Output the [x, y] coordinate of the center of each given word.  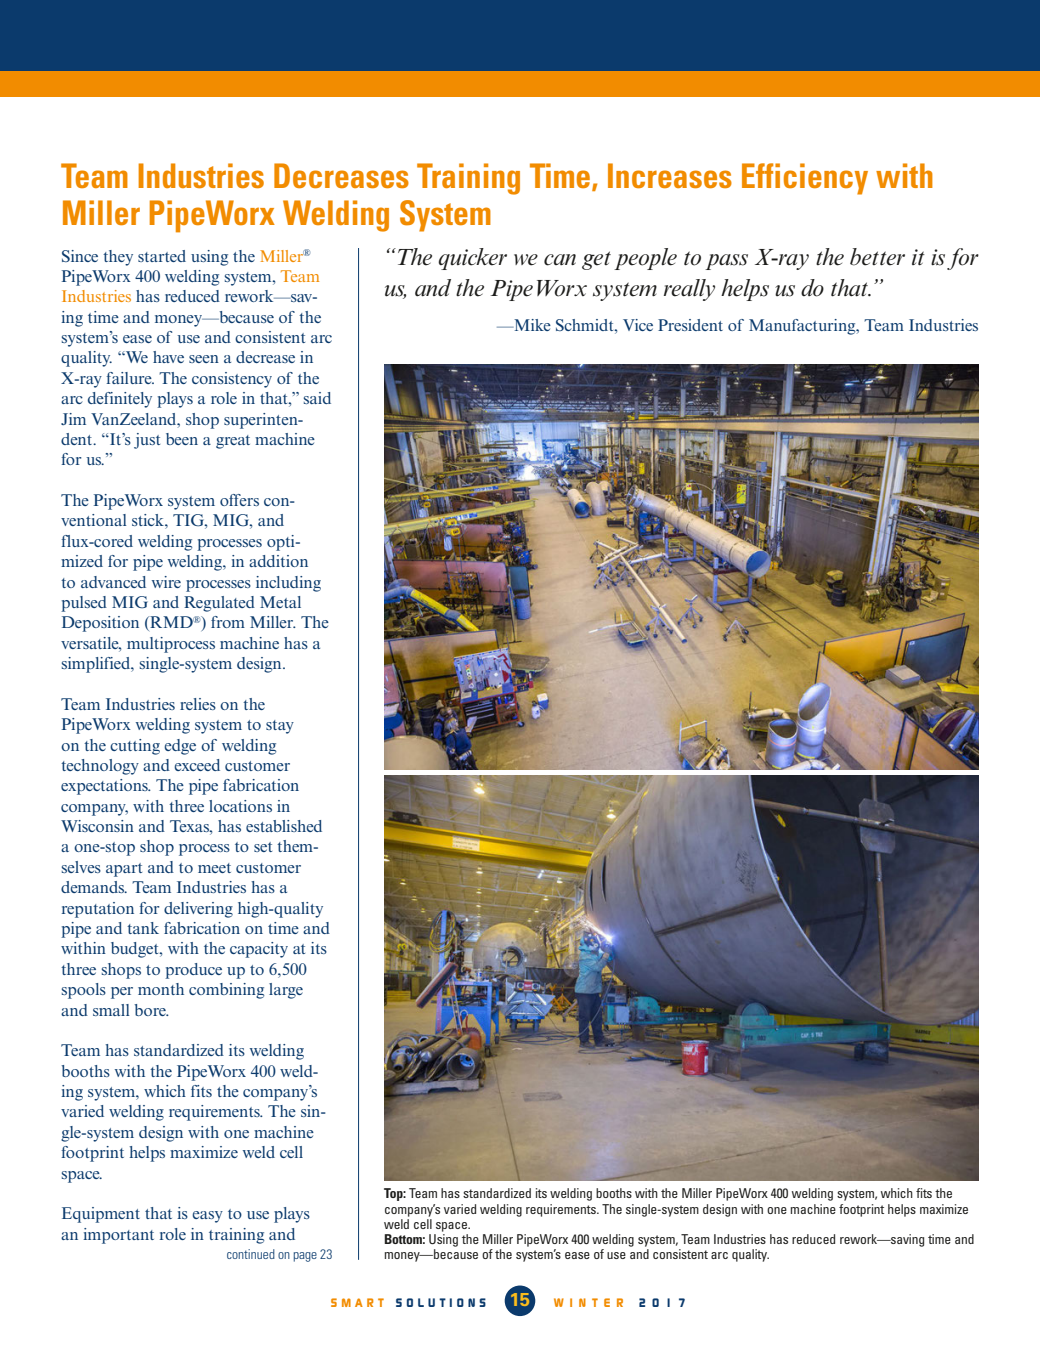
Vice [638, 325]
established [284, 826]
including [288, 584]
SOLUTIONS [441, 1302]
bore [151, 1010]
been [182, 439]
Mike [531, 325]
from [228, 622]
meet [214, 868]
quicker [472, 259]
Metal [280, 602]
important [118, 1236]
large [286, 991]
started [162, 256]
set [263, 847]
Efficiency [805, 179]
